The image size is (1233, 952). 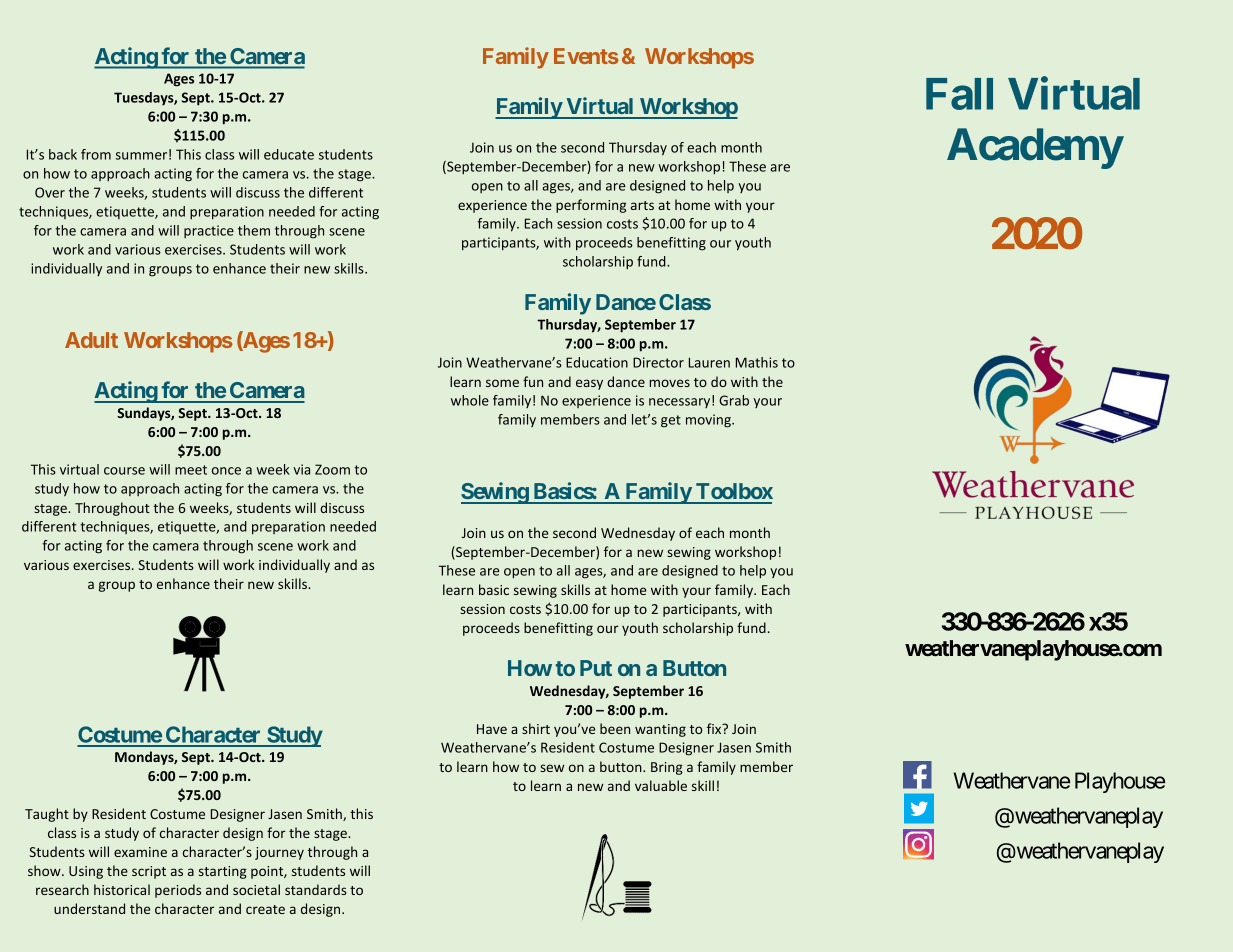 I want to click on Zoom, so click(x=332, y=469).
